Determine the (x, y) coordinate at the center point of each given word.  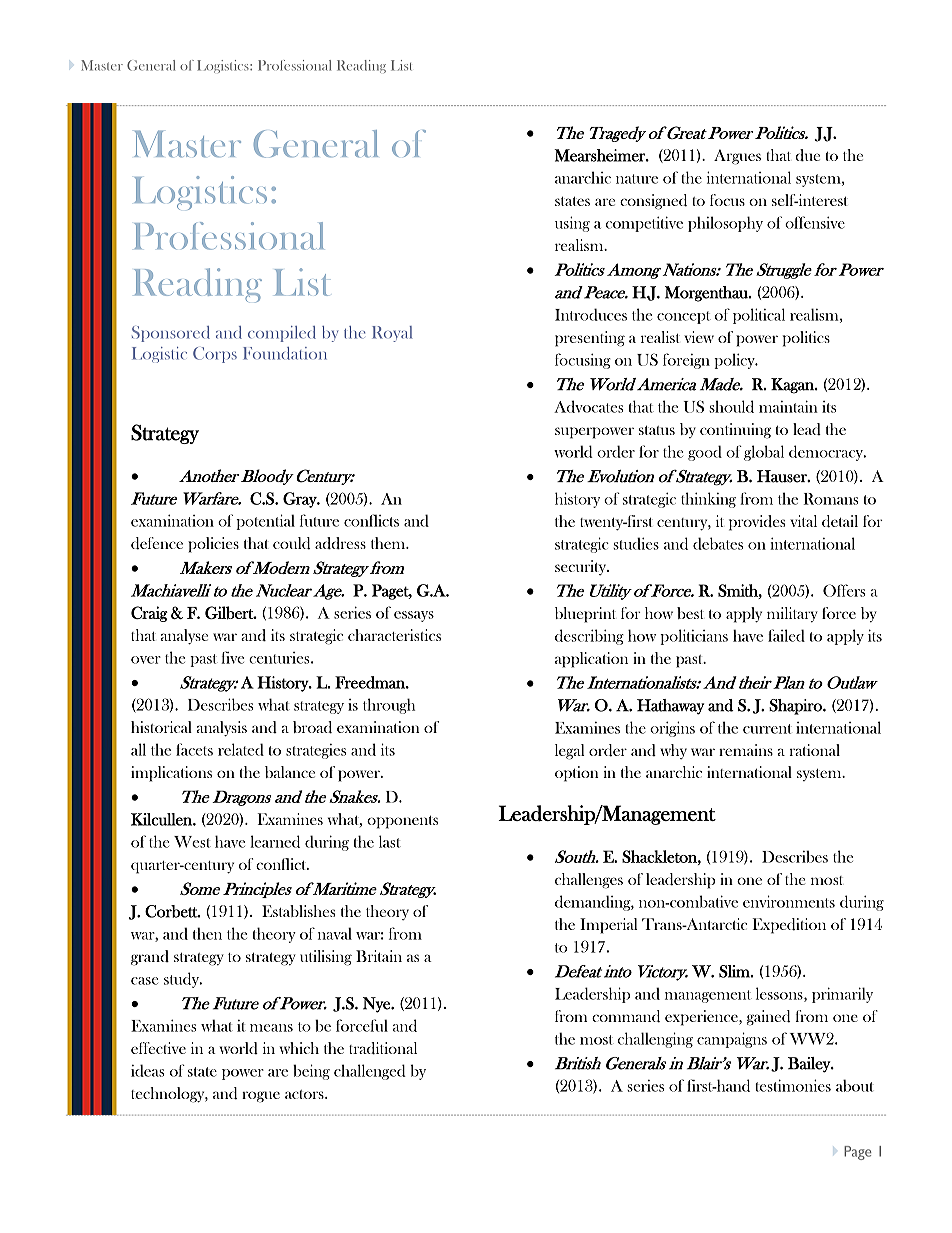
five (232, 657)
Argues (737, 157)
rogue (261, 1097)
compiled (282, 334)
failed (786, 635)
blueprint (585, 615)
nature (637, 179)
